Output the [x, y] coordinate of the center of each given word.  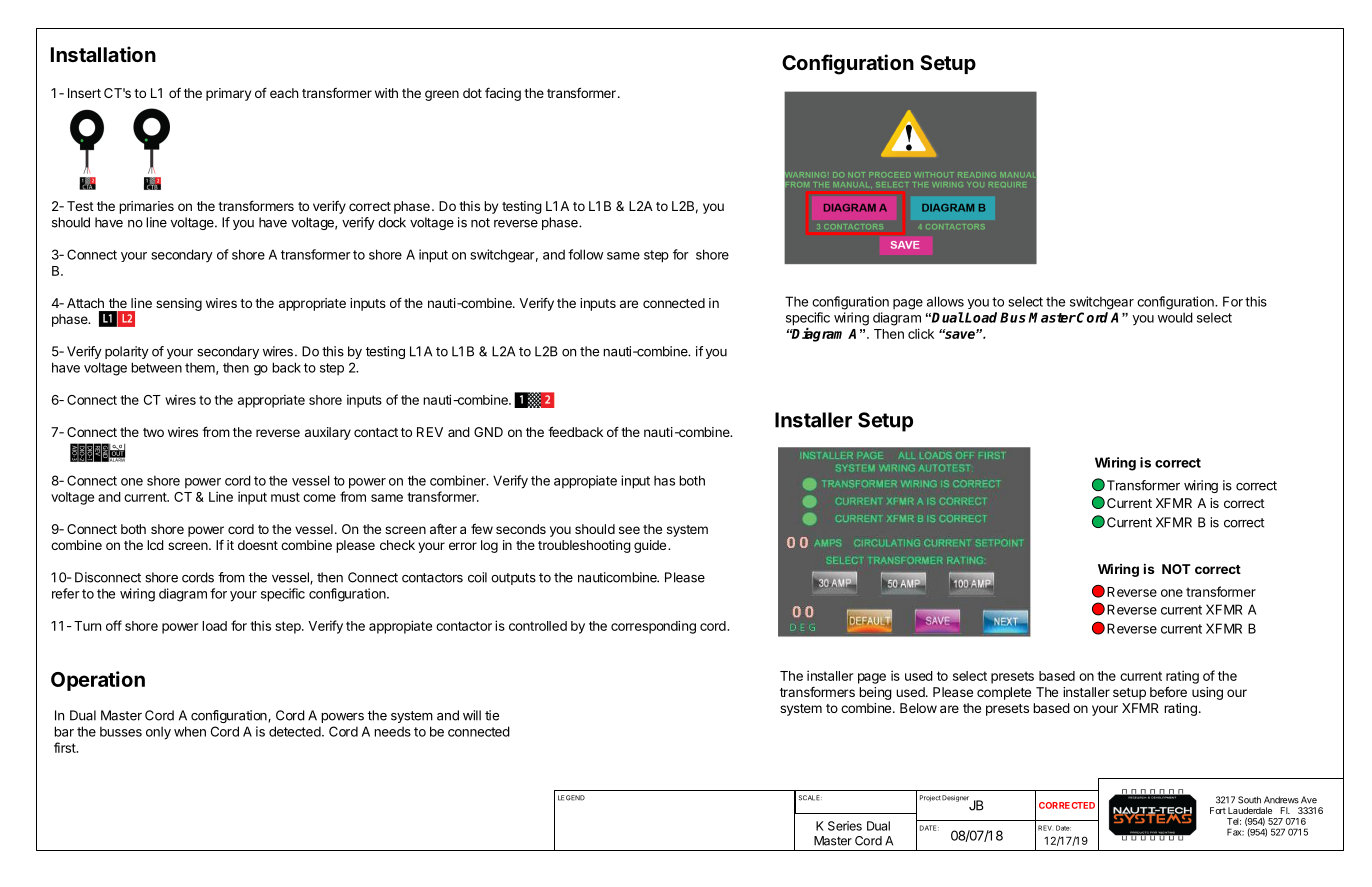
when [190, 731]
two [153, 432]
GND [488, 432]
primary [228, 94]
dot [472, 93]
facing [503, 94]
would [1175, 317]
